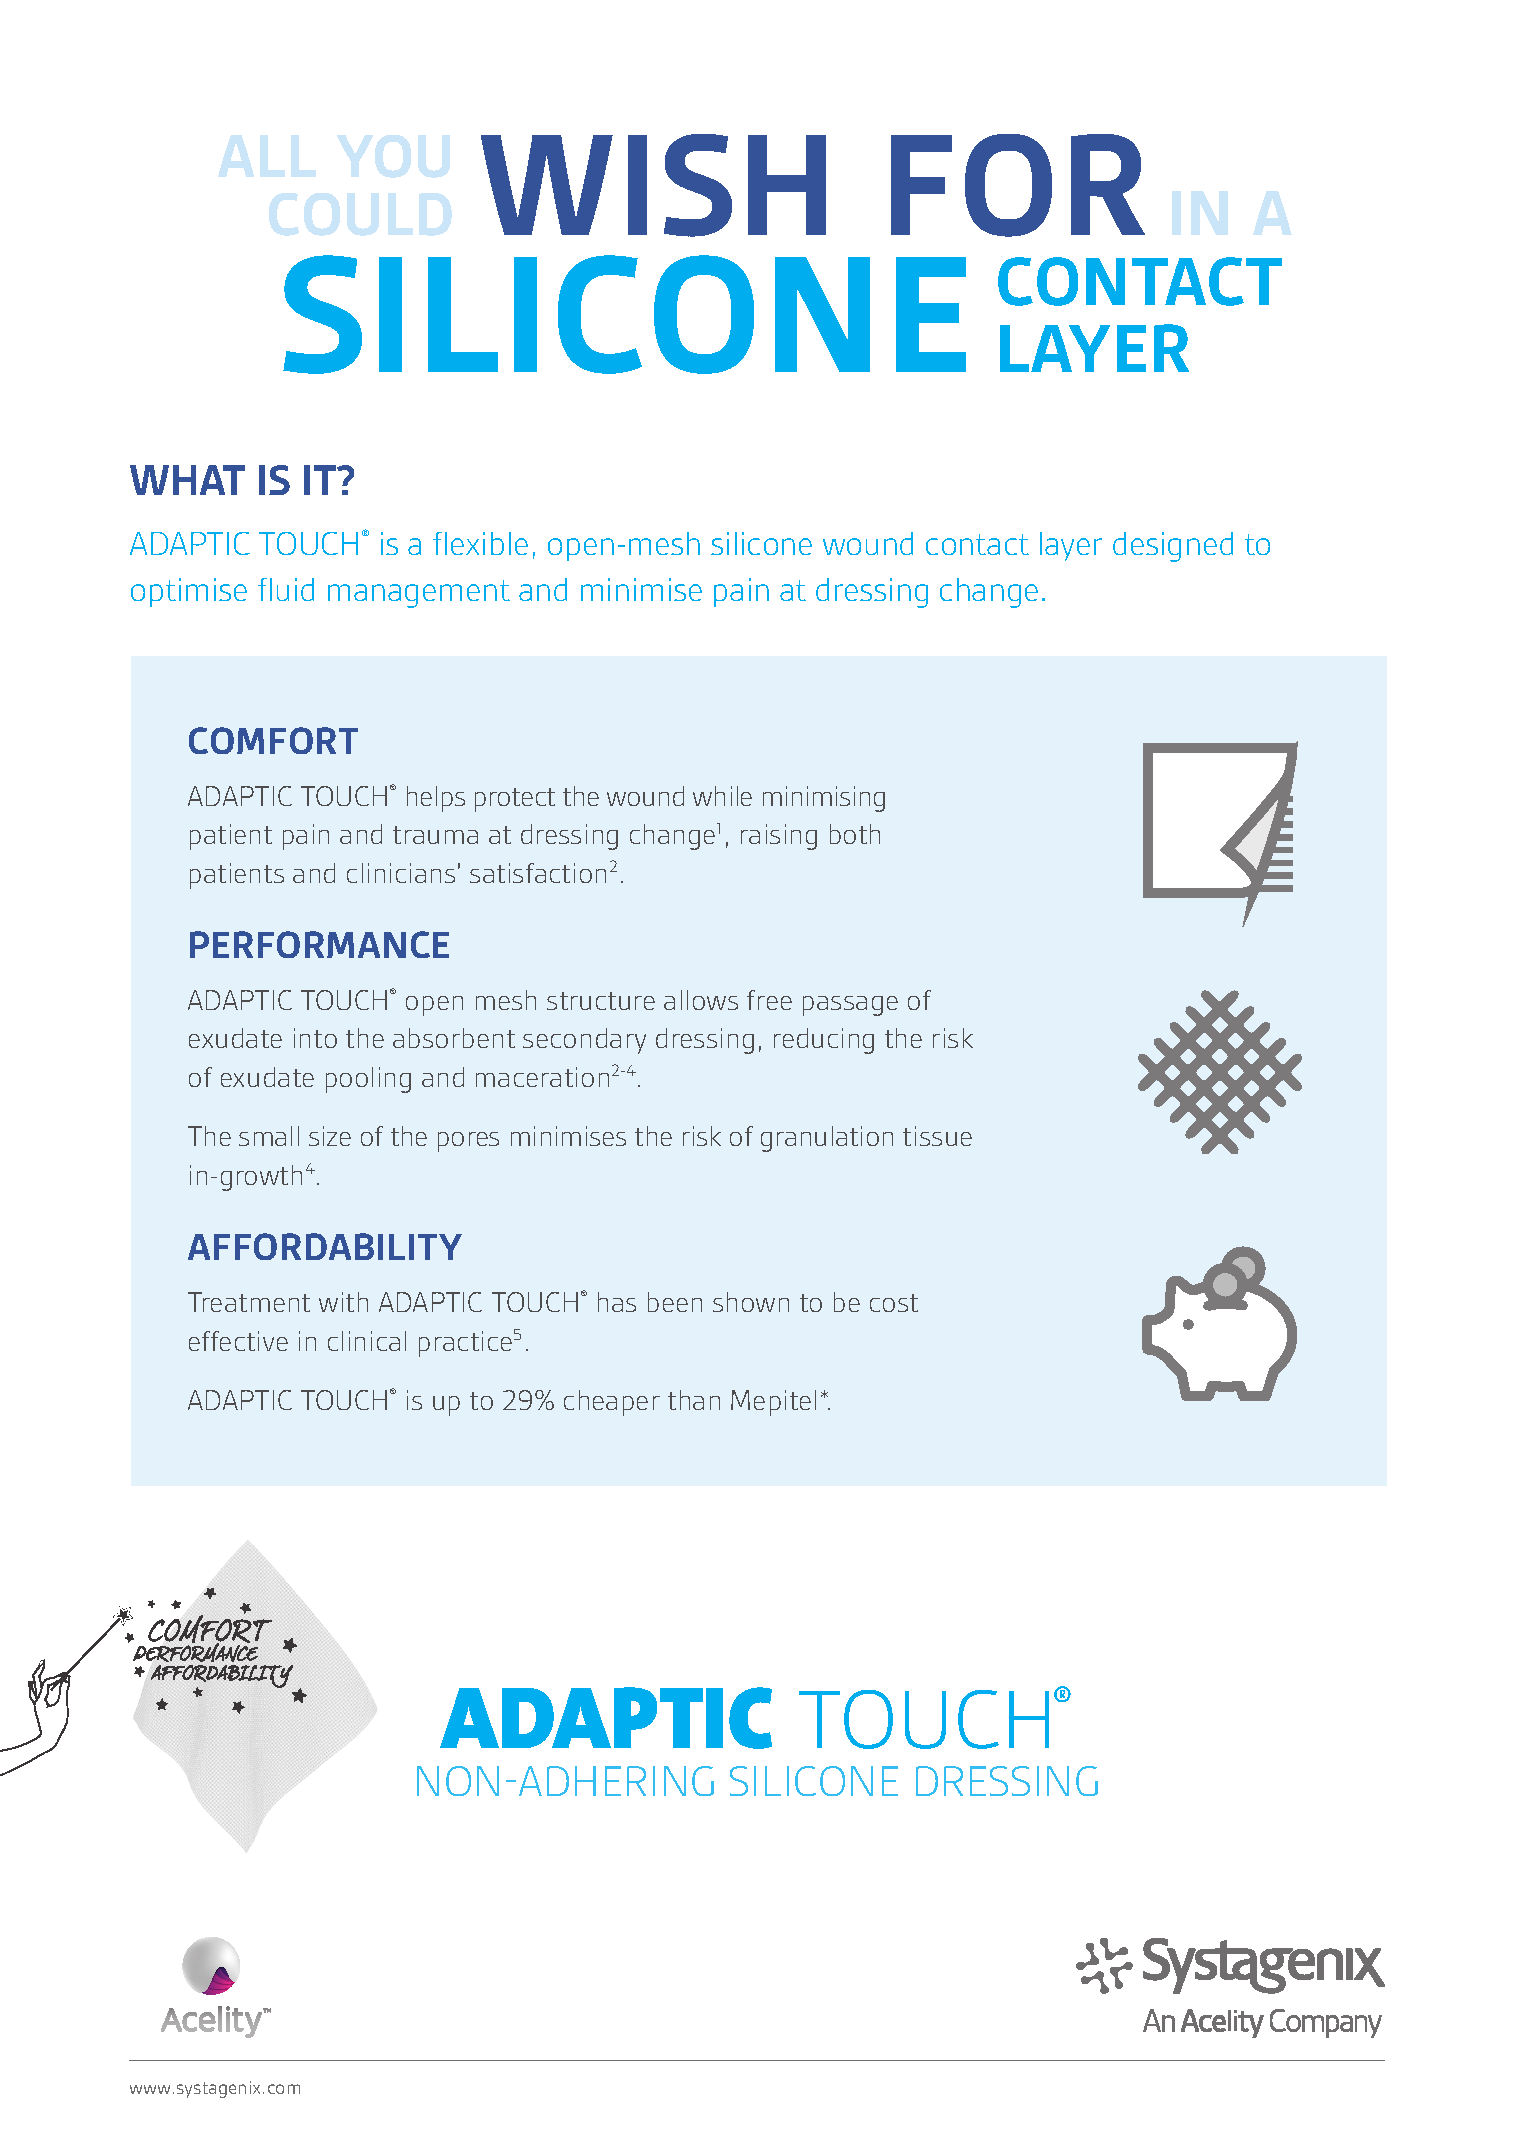 This page has width=1515, height=2143. Describe the element at coordinates (480, 543) in the page. I see `flexible` at that location.
